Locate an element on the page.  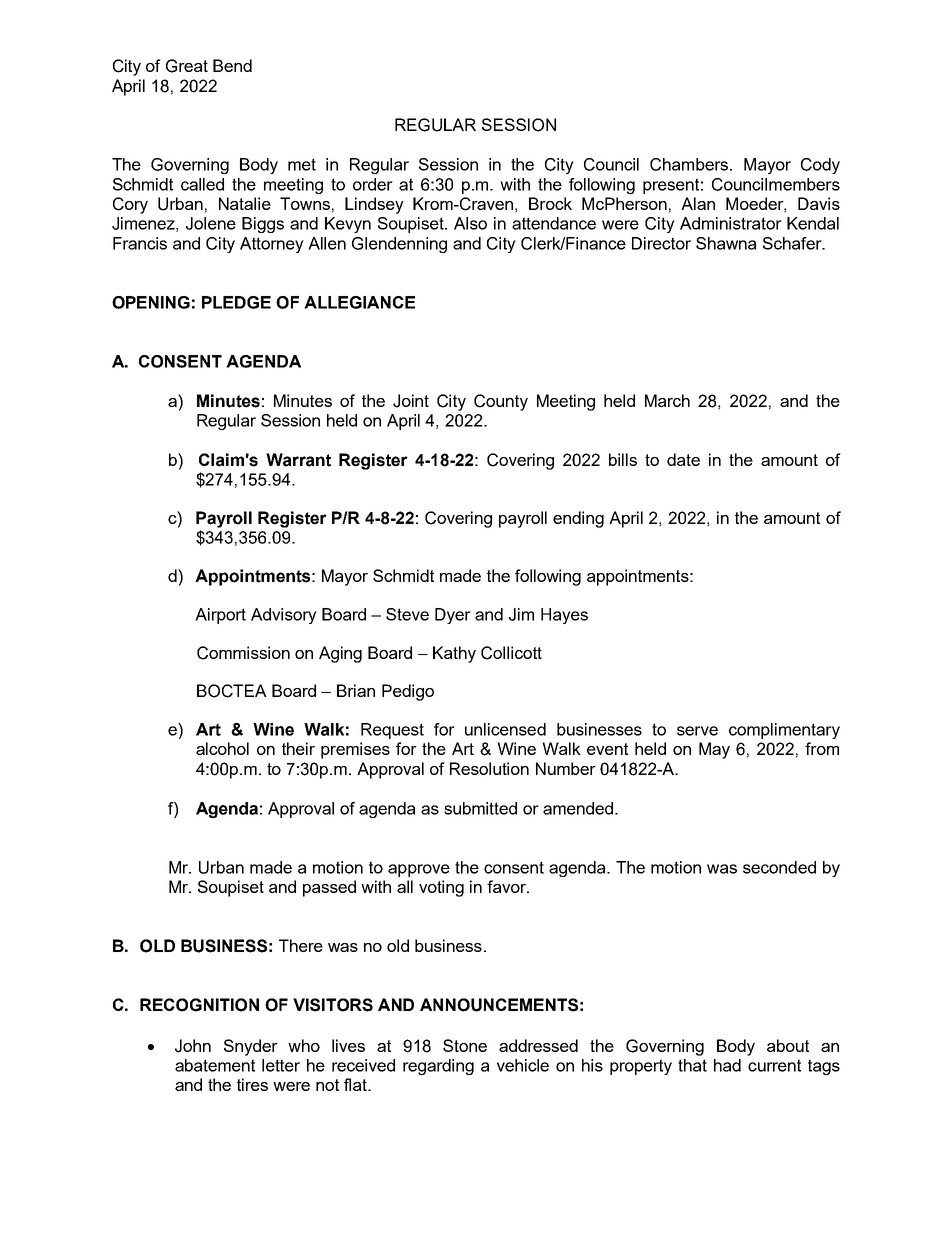
date is located at coordinates (683, 459).
